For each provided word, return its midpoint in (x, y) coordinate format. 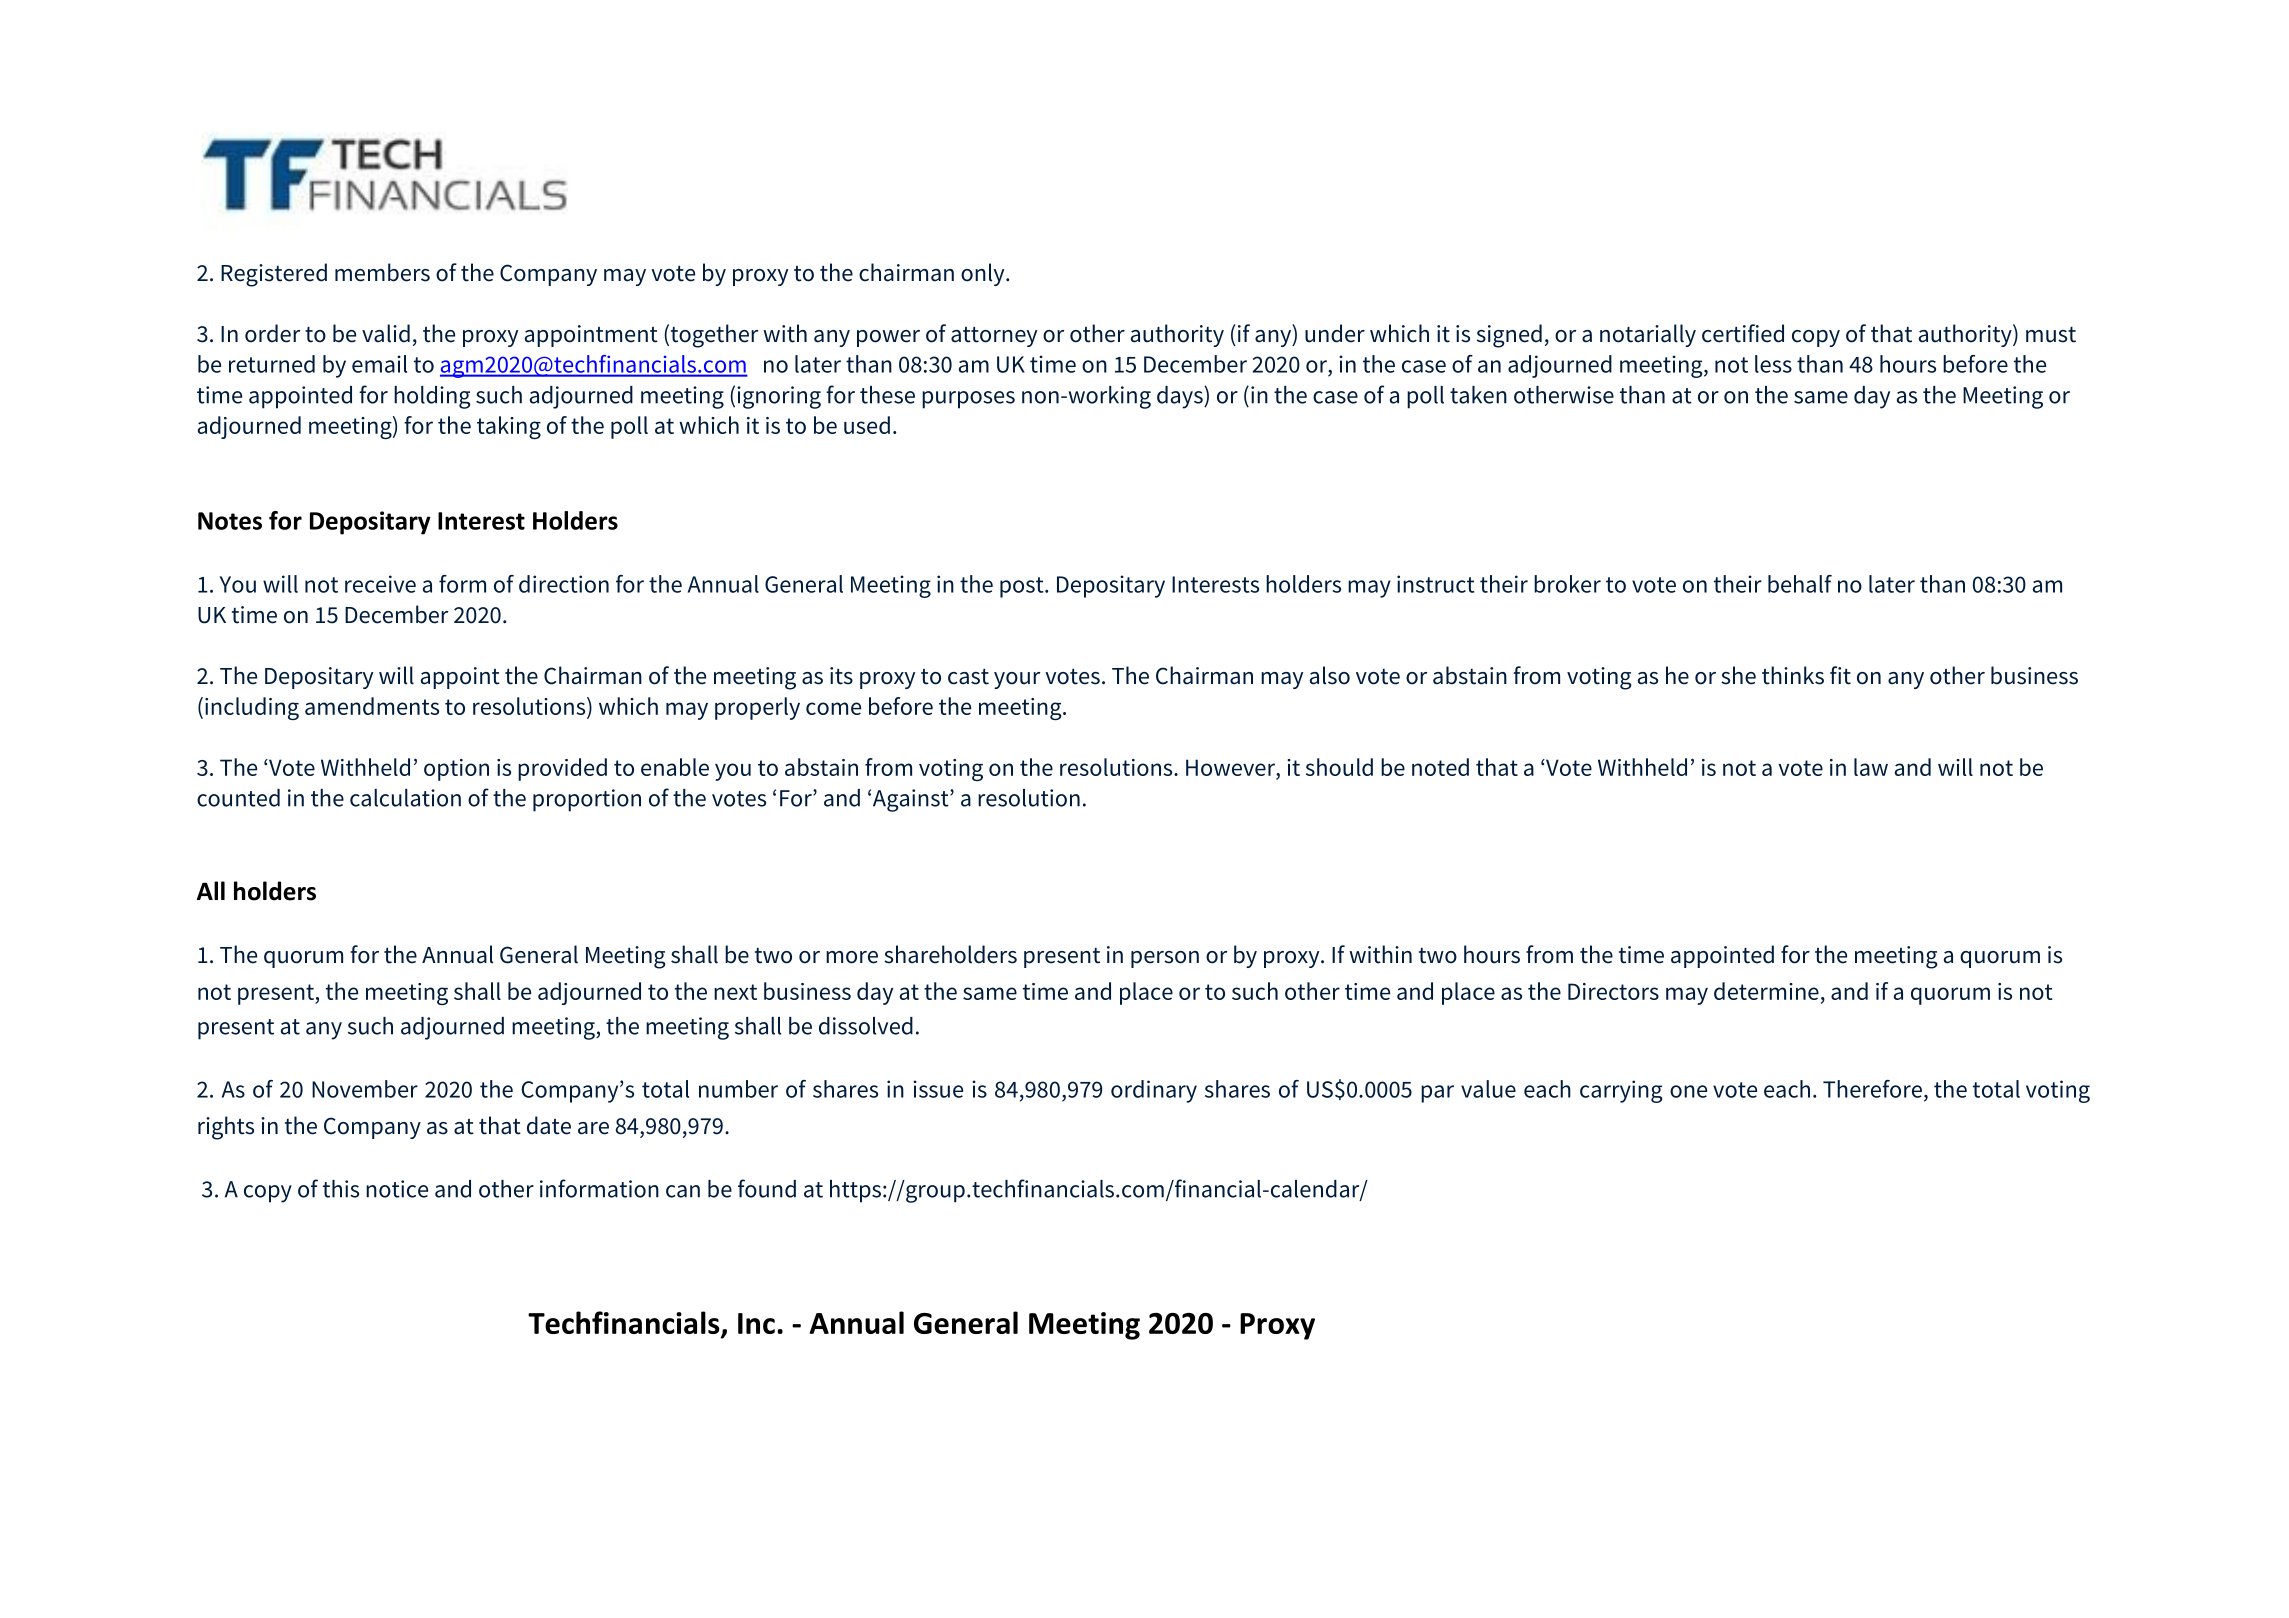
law (1871, 767)
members (382, 272)
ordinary (1154, 1091)
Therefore (1872, 1089)
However (1231, 767)
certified (1743, 333)
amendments (372, 706)
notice (397, 1189)
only (984, 274)
